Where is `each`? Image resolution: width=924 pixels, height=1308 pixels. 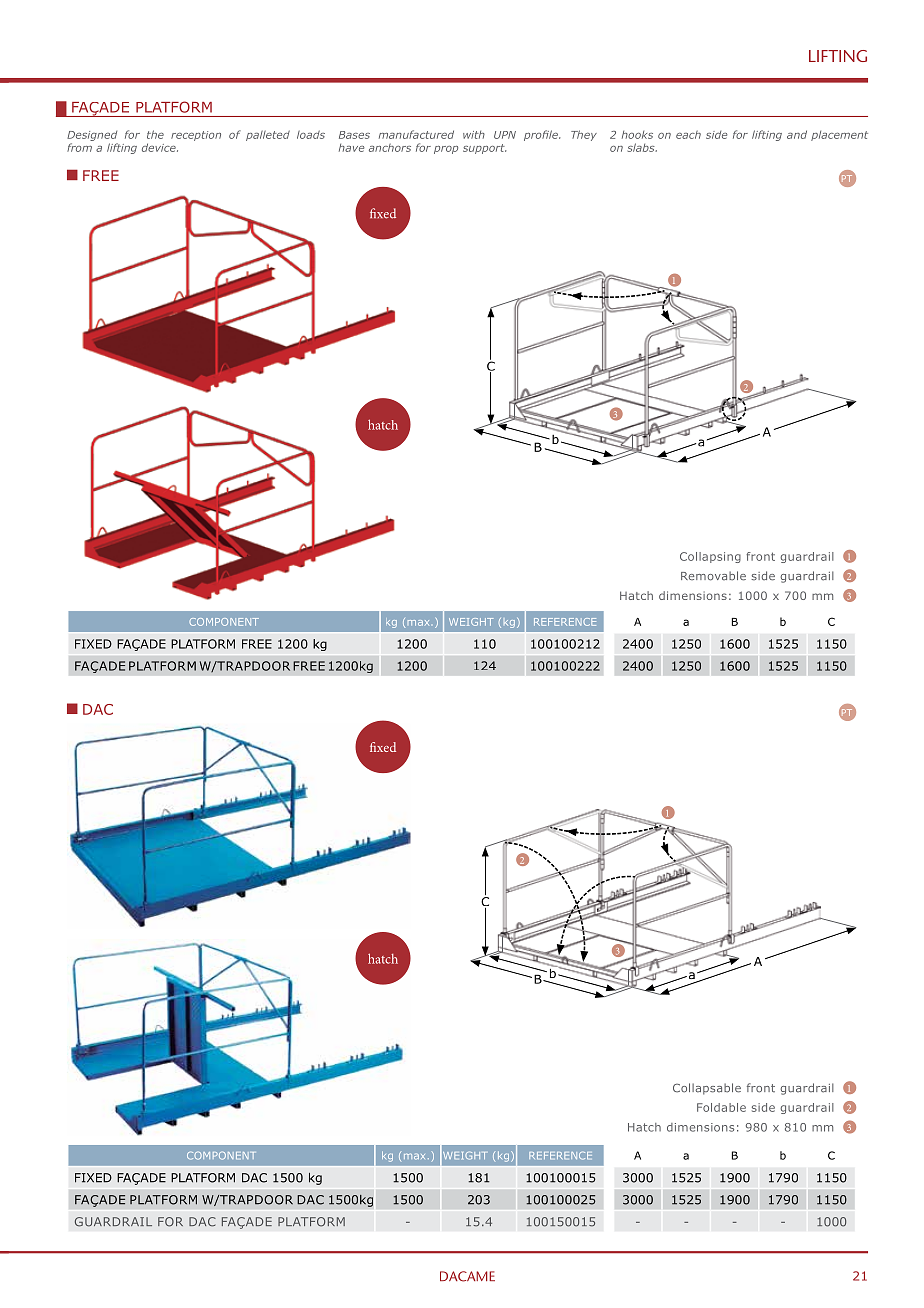 each is located at coordinates (688, 135).
